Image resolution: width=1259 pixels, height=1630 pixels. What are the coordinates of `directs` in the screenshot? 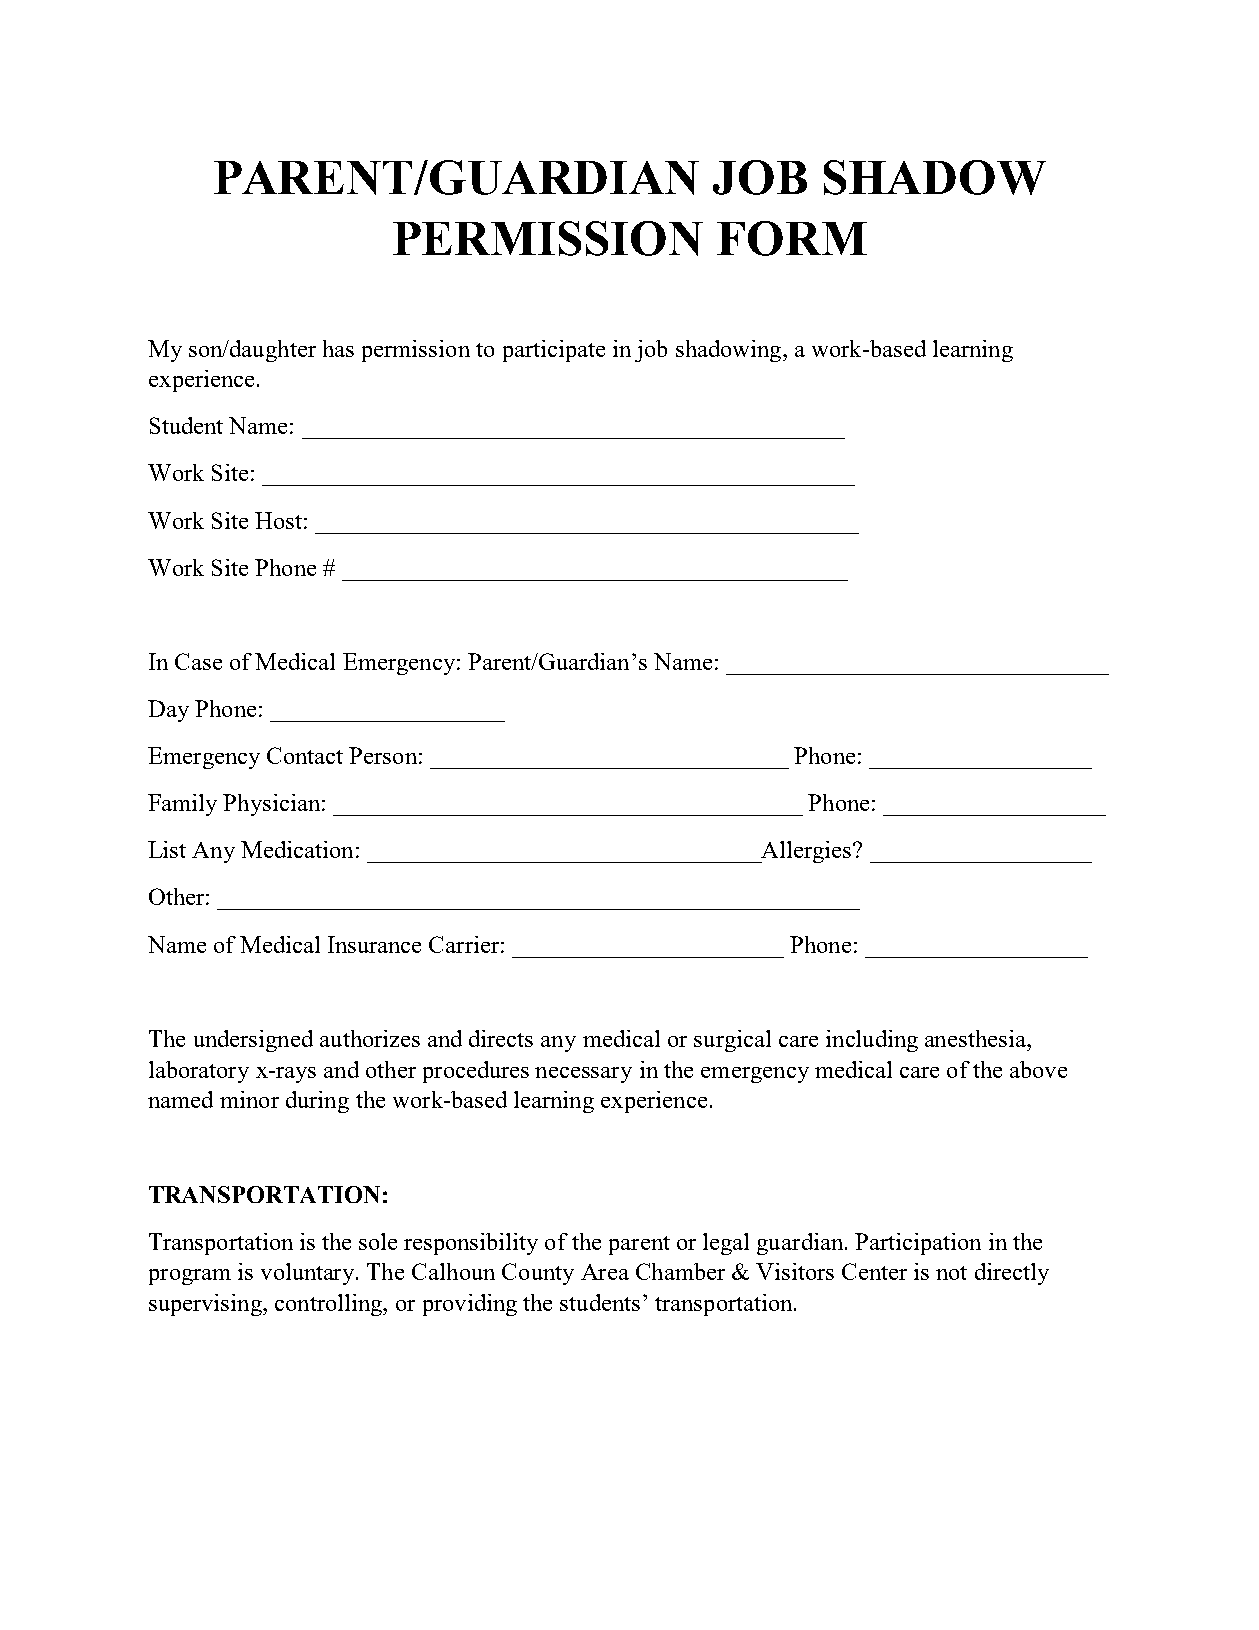 It's located at (501, 1038).
